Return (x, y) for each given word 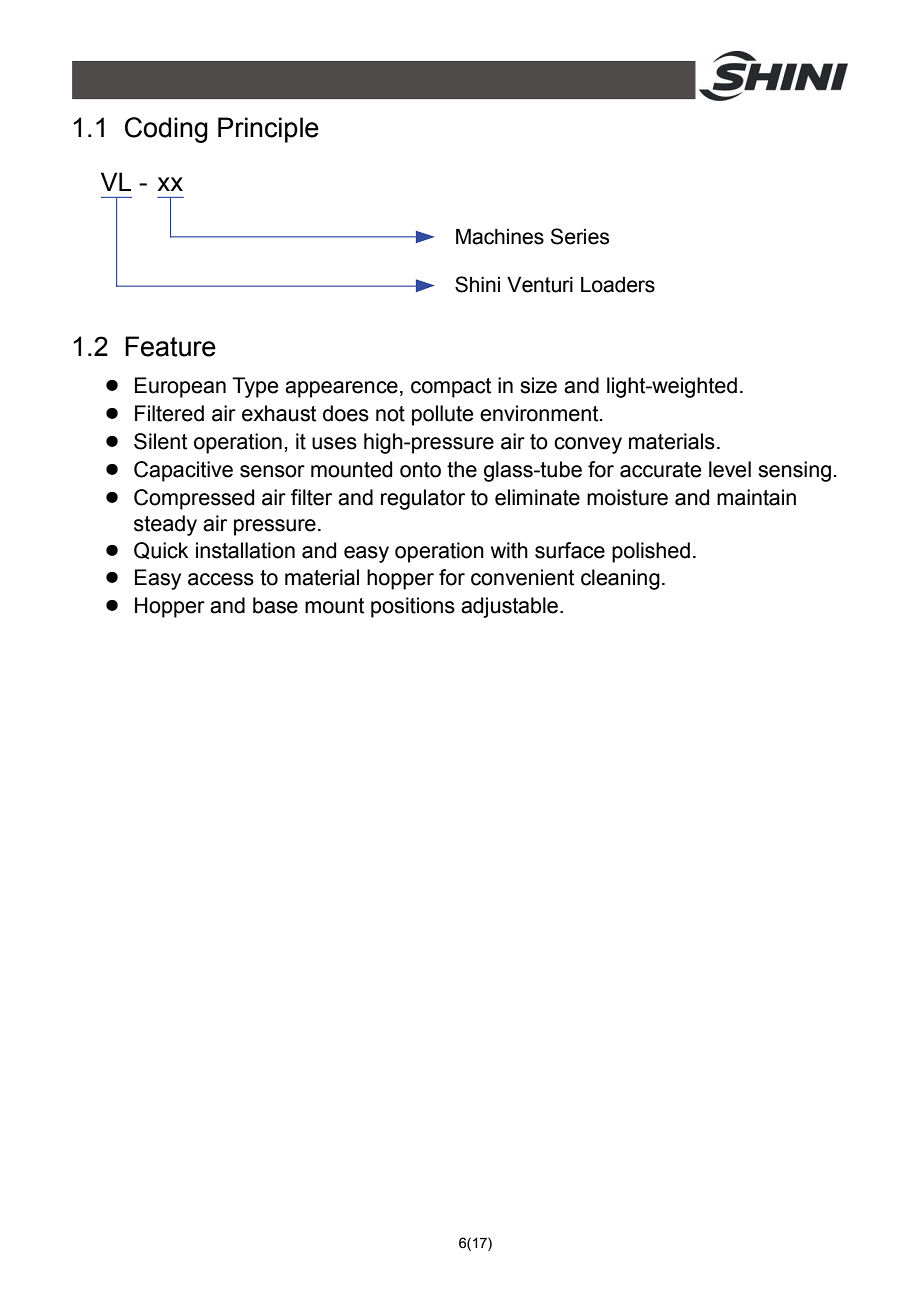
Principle (268, 130)
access (221, 579)
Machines (500, 237)
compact (451, 388)
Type (255, 387)
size (538, 385)
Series (580, 236)
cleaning (620, 579)
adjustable (509, 607)
